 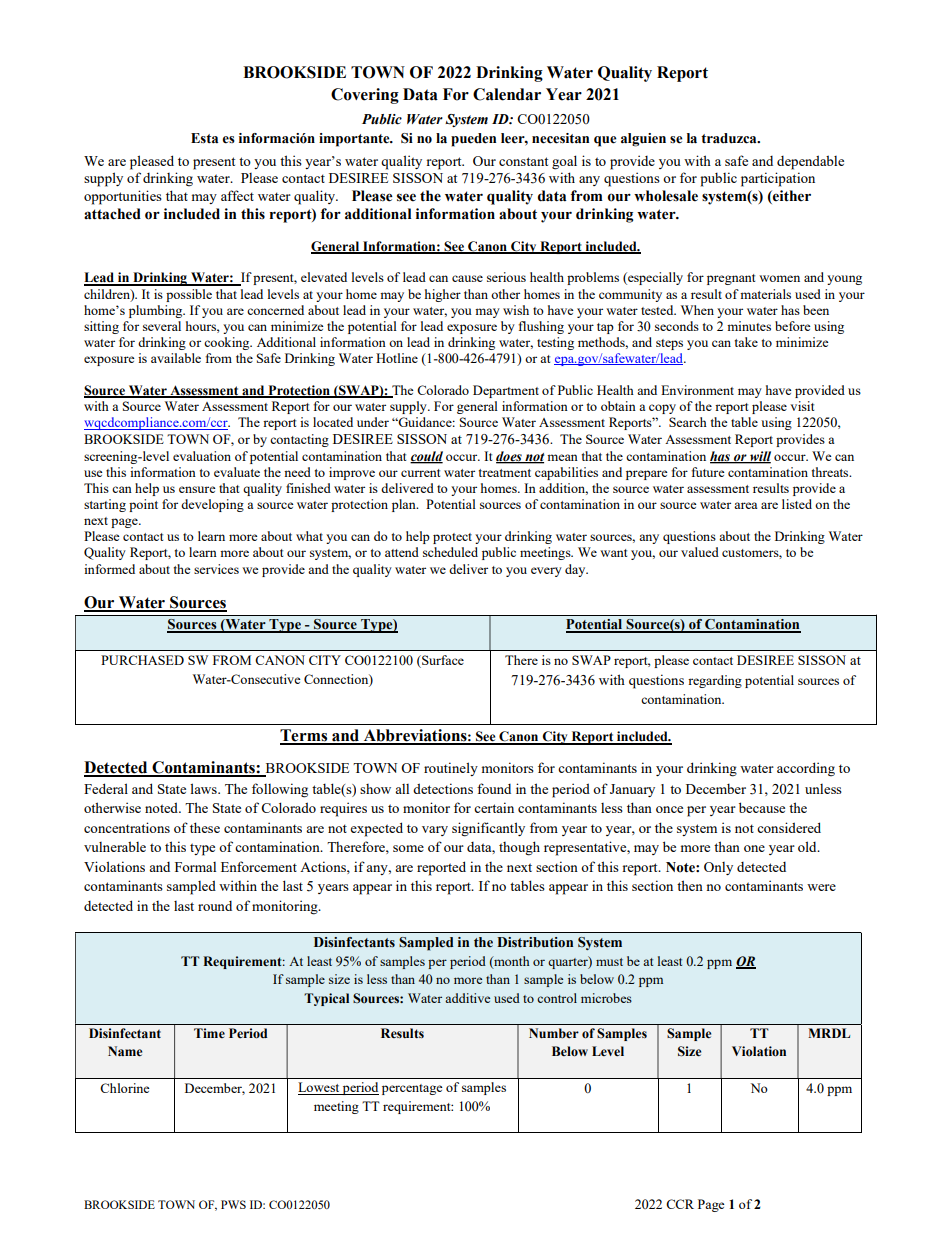 What do you see at coordinates (204, 138) in the screenshot?
I see `Esta` at bounding box center [204, 138].
